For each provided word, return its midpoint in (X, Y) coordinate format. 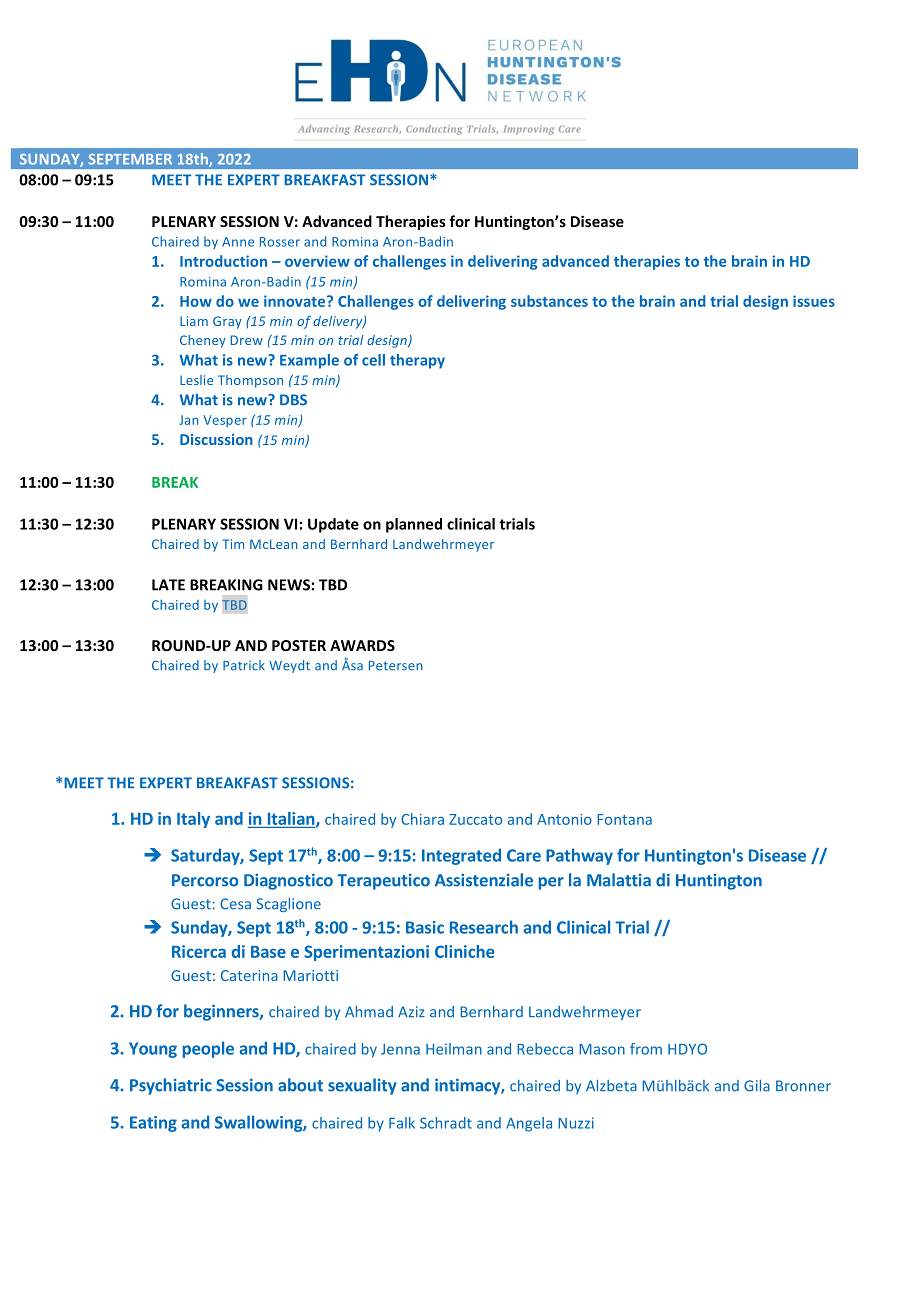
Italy (193, 820)
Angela (529, 1124)
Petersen (395, 666)
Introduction (223, 261)
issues (814, 301)
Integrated (461, 856)
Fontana (624, 819)
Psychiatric (171, 1086)
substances (549, 301)
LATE (168, 585)
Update (333, 525)
